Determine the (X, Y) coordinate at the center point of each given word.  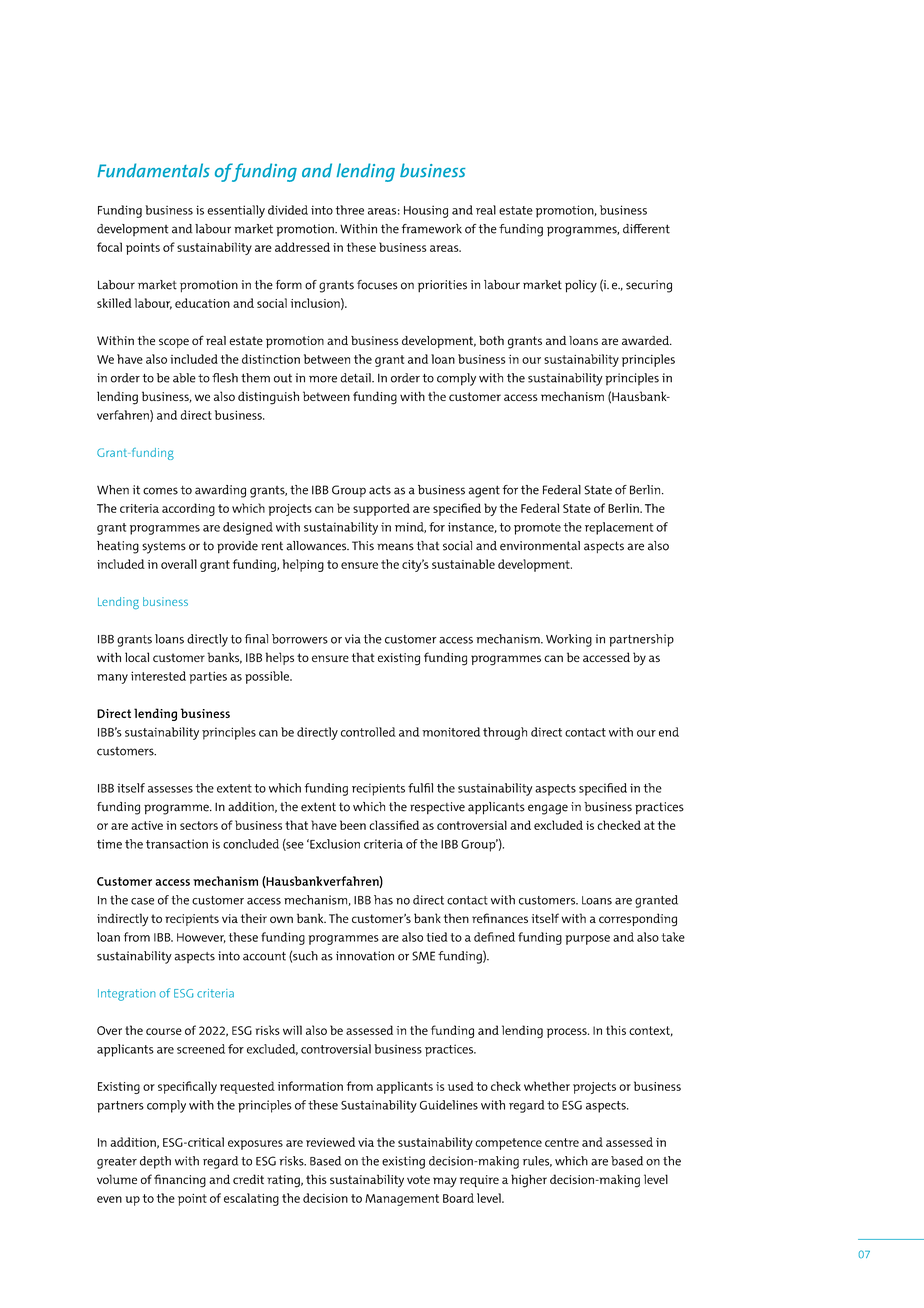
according (188, 509)
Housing (426, 211)
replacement (619, 528)
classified (394, 825)
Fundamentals (153, 170)
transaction (177, 844)
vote (418, 1179)
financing (180, 1181)
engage (548, 809)
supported (381, 509)
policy (581, 286)
